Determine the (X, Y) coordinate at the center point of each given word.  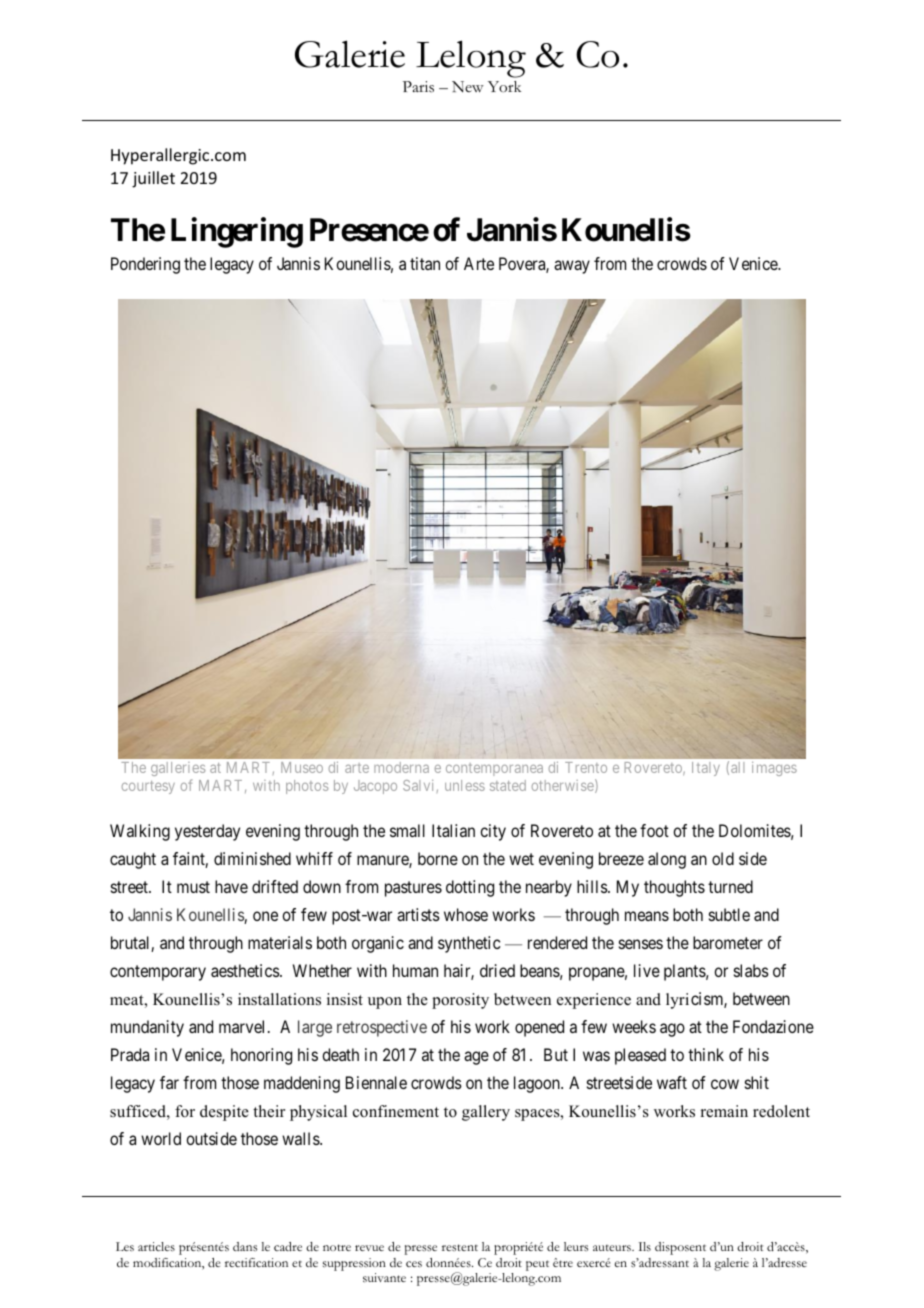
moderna (401, 767)
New (468, 86)
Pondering (145, 265)
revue (369, 1248)
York (504, 87)
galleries (178, 769)
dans (245, 1246)
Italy (706, 769)
